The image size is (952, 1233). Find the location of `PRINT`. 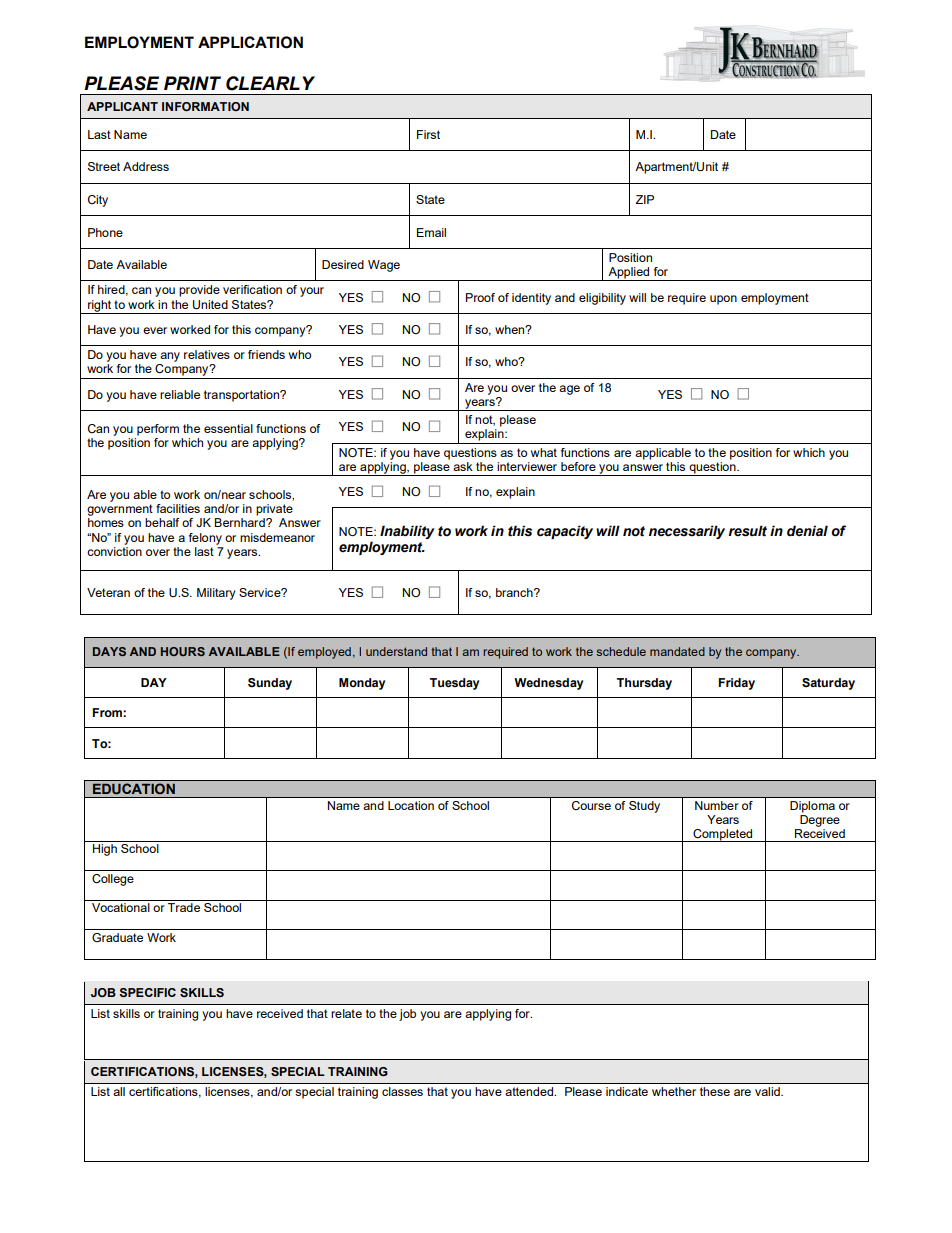

PRINT is located at coordinates (192, 83).
